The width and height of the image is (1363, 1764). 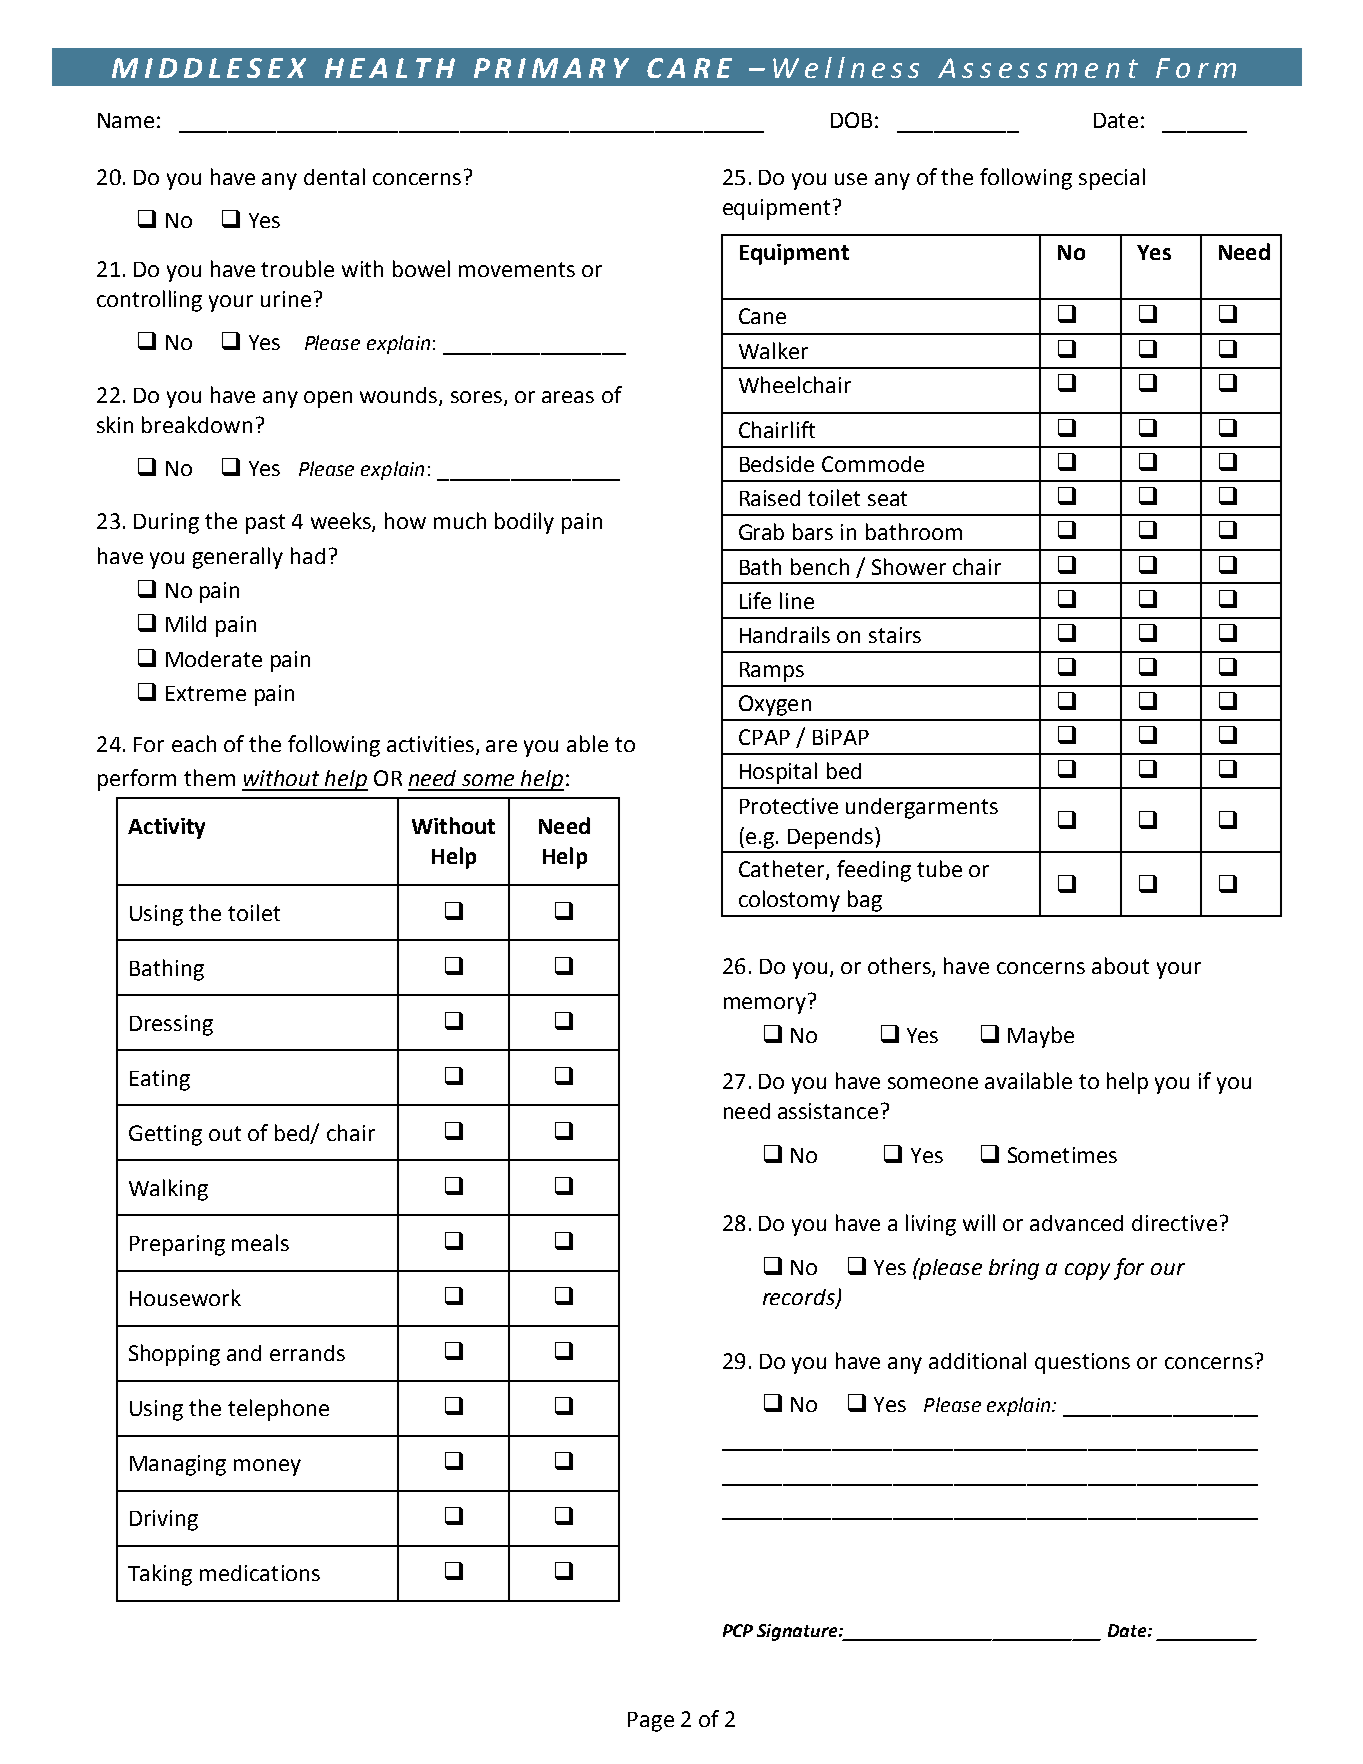 I want to click on Name, so click(x=126, y=120).
